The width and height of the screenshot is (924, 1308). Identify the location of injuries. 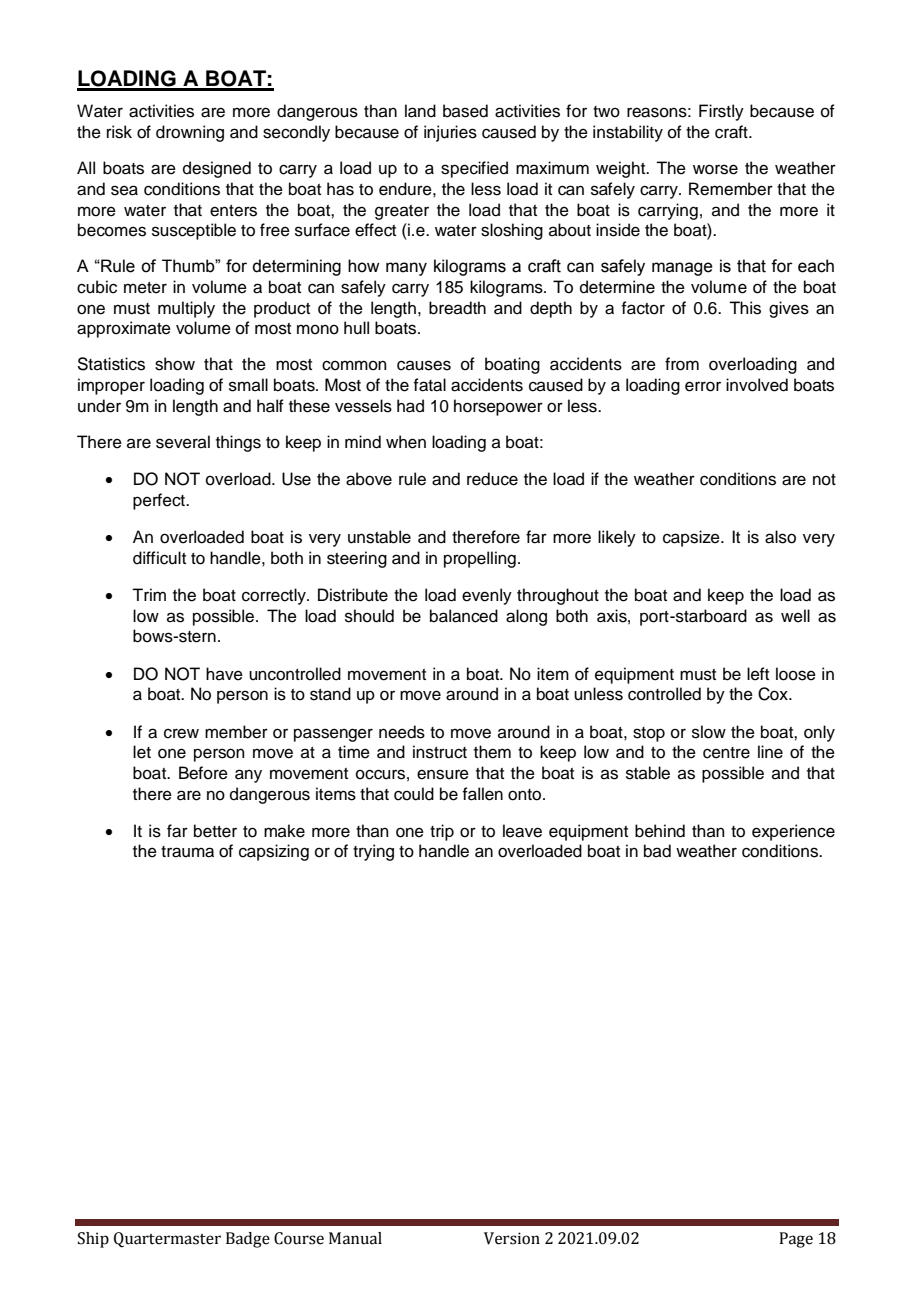
(450, 133).
